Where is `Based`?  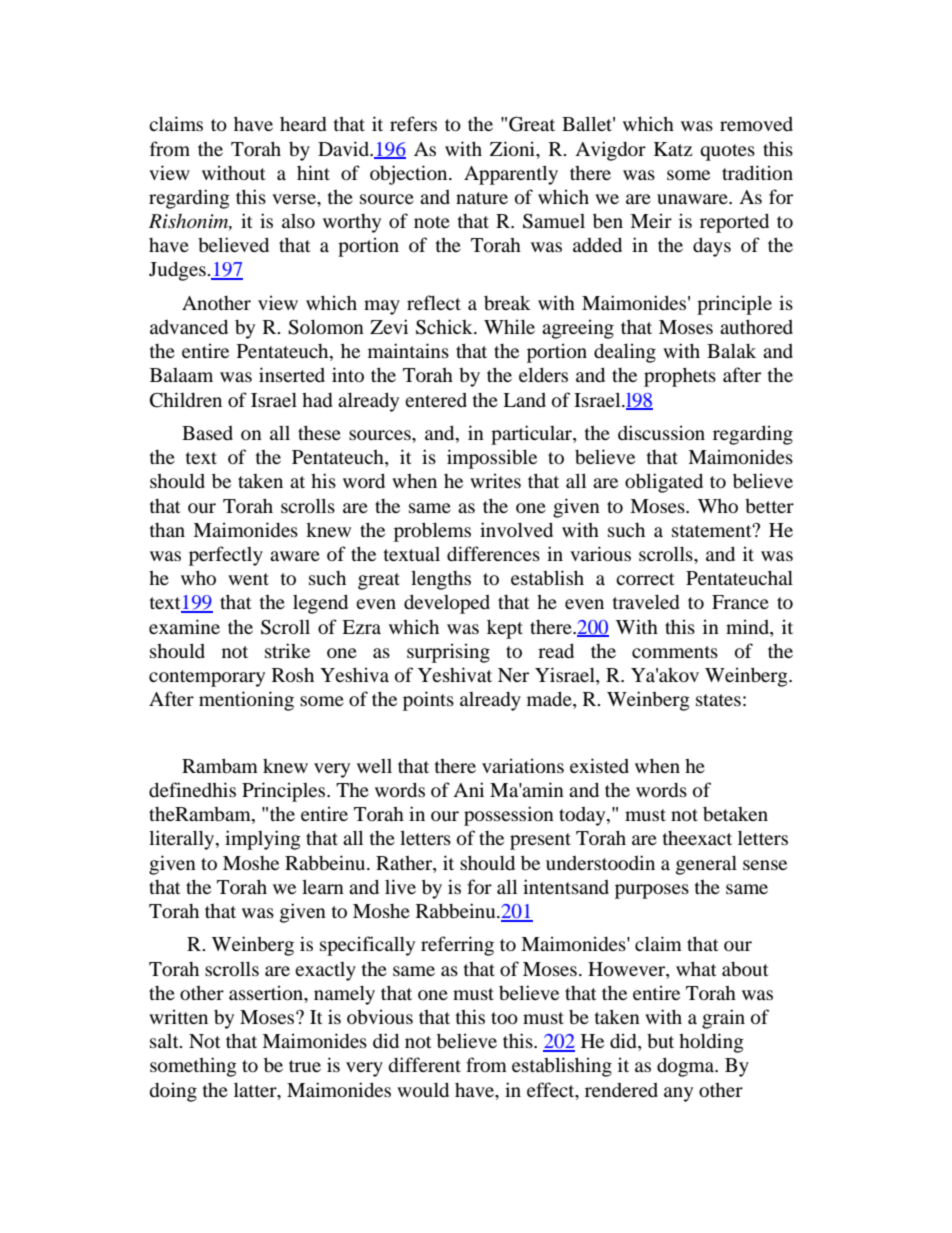
Based is located at coordinates (207, 433).
